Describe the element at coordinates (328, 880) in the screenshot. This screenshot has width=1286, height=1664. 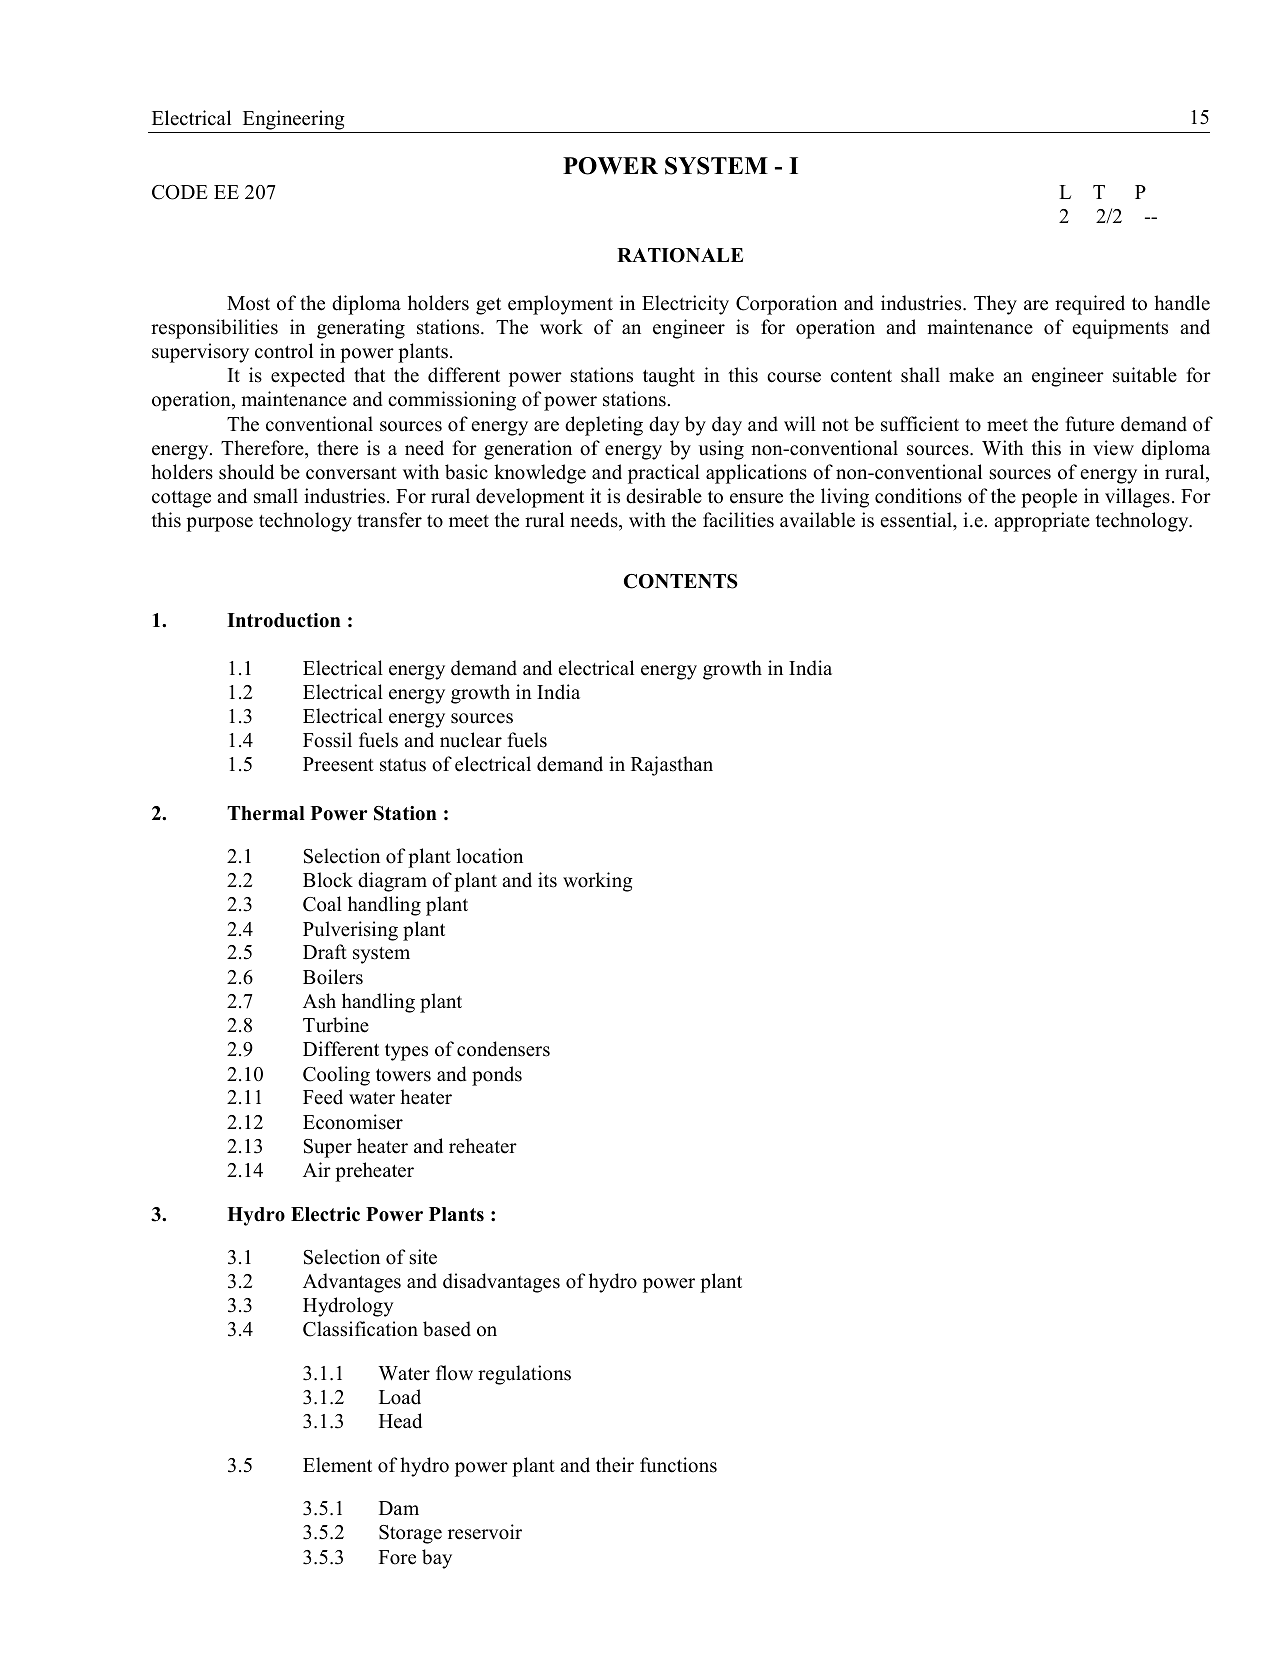
I see `Block` at that location.
